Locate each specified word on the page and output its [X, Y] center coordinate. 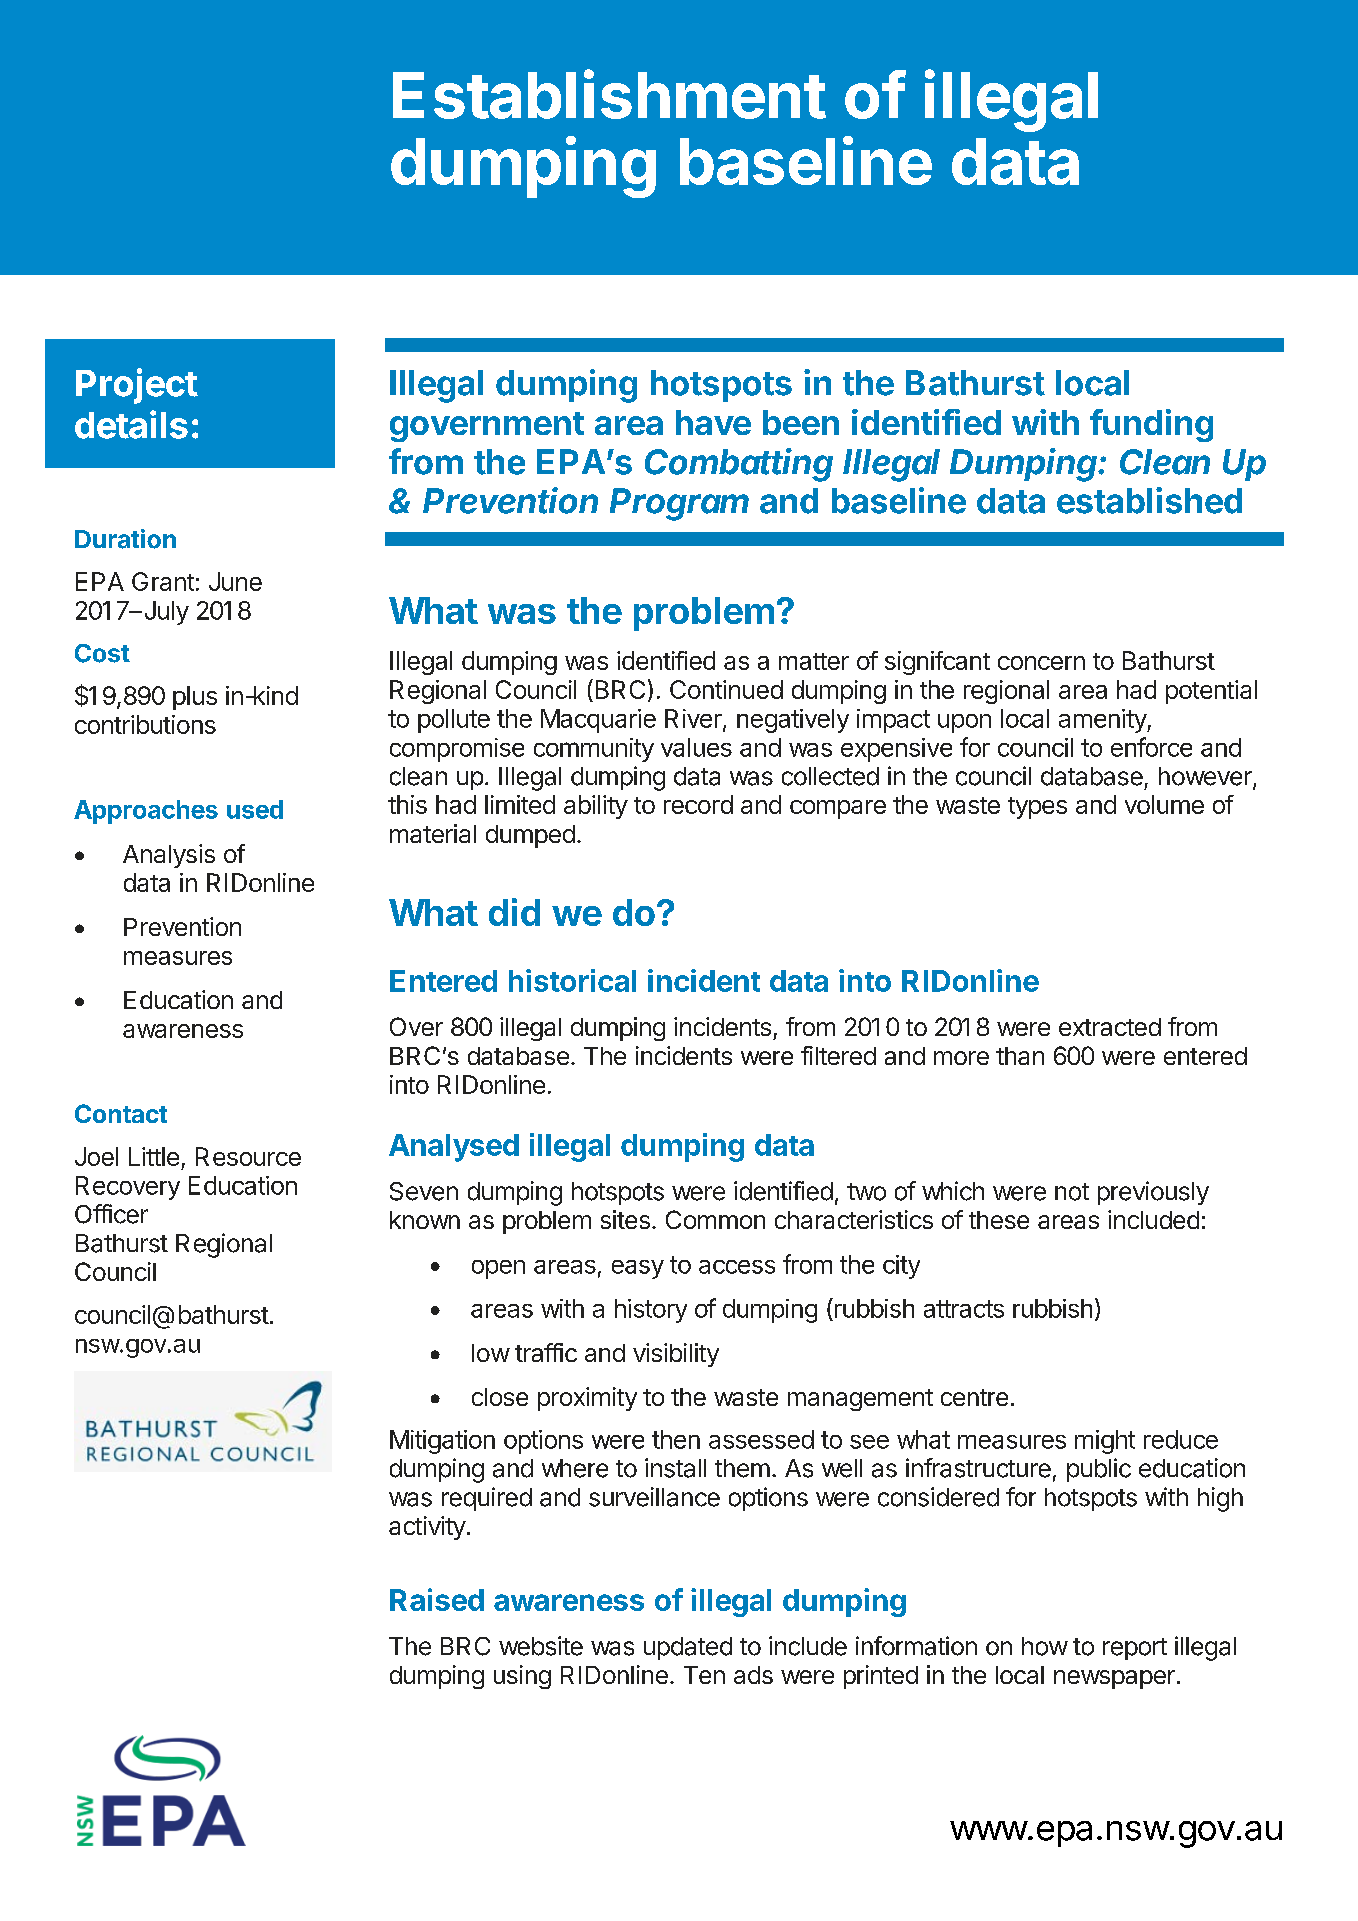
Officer [111, 1214]
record [698, 804]
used [255, 809]
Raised [437, 1599]
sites [625, 1219]
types [1037, 808]
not [1072, 1192]
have [713, 422]
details [131, 424]
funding [1151, 425]
